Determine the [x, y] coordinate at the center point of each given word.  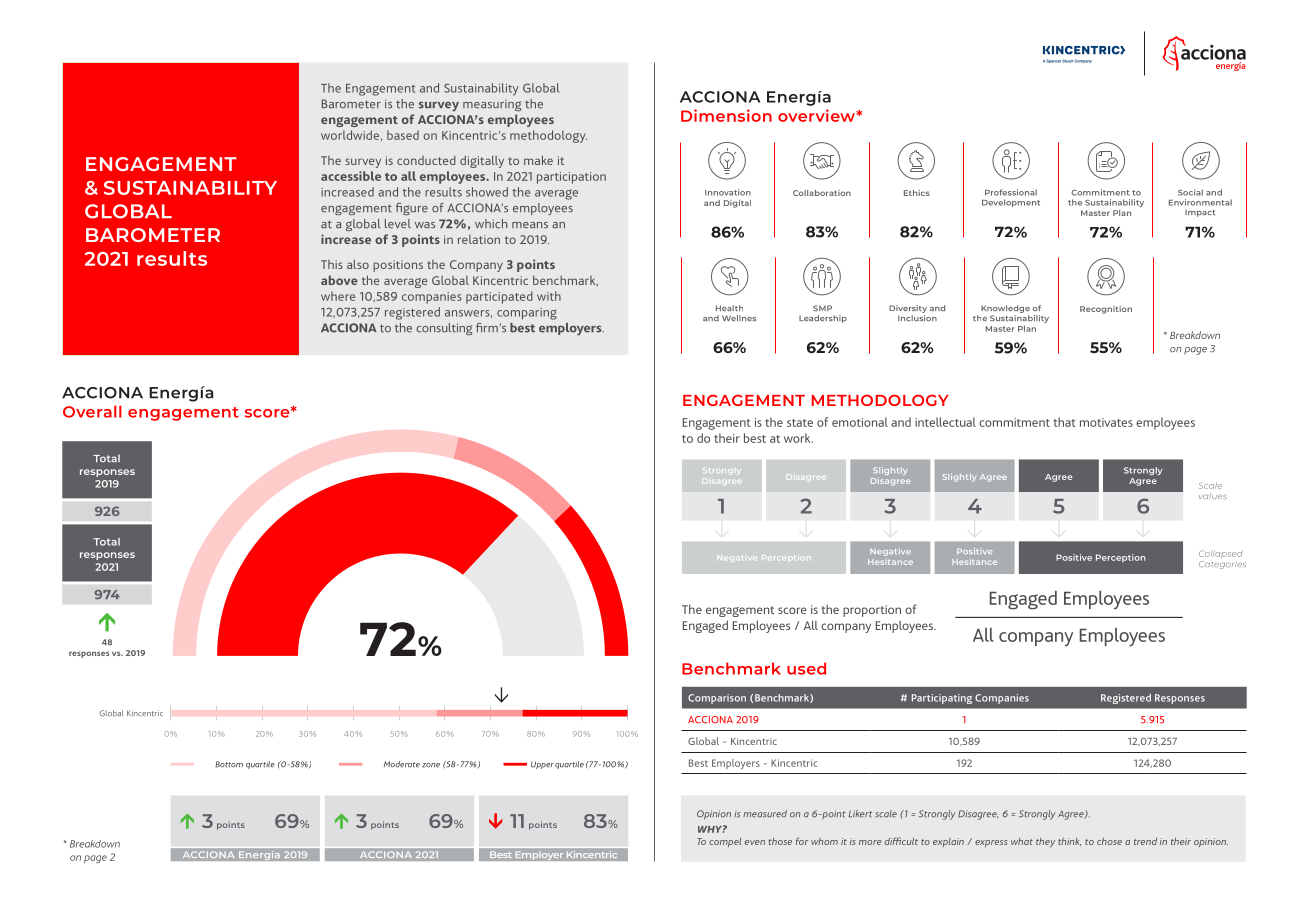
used [806, 668]
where [338, 296]
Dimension [726, 115]
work [798, 438]
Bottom [229, 764]
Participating [942, 699]
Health [729, 308]
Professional [1011, 192]
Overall [92, 411]
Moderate [402, 764]
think [1069, 842]
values [1213, 496]
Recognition [1106, 310]
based [403, 135]
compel [725, 842]
